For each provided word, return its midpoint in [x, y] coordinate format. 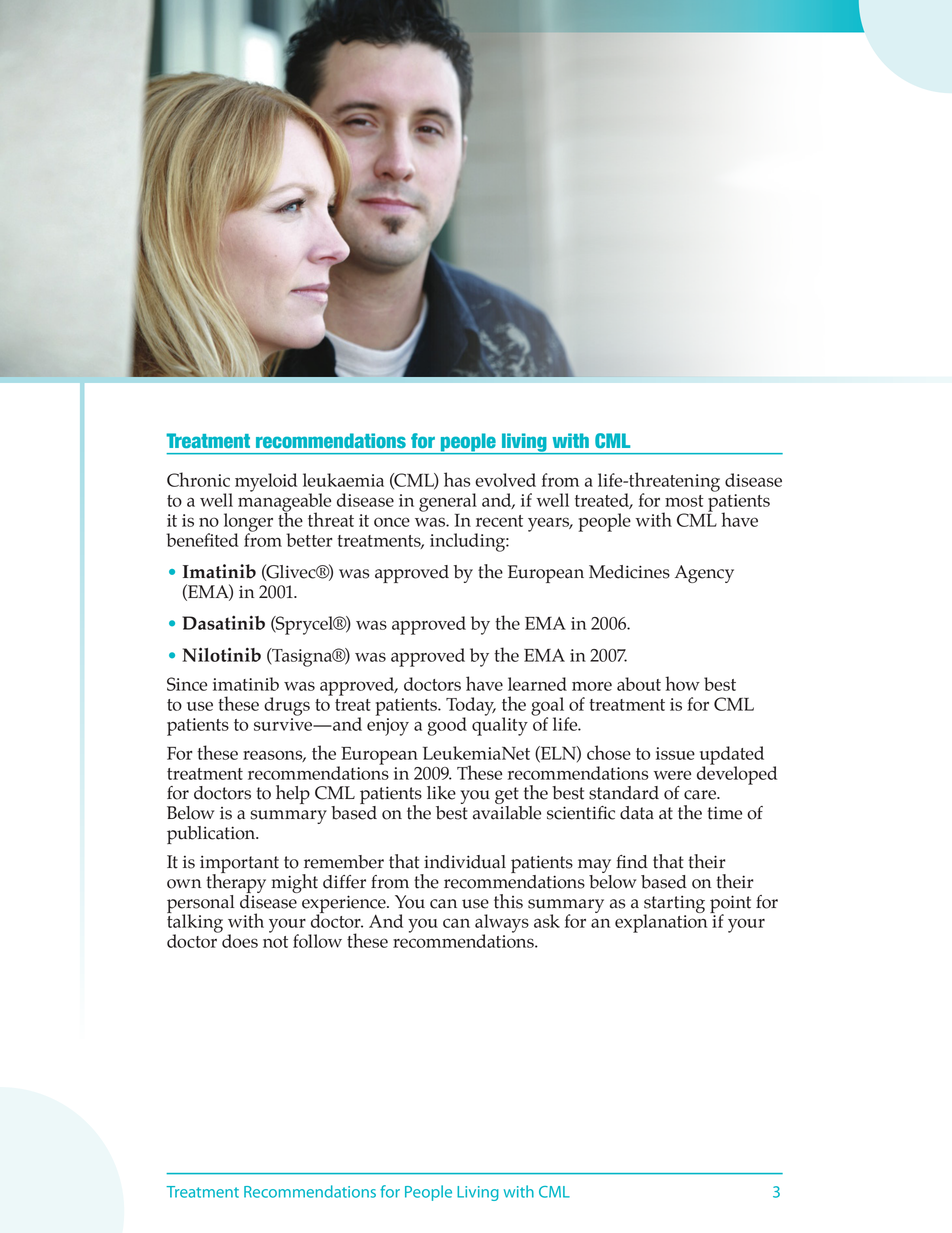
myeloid [266, 482]
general [448, 503]
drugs [287, 706]
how [682, 683]
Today [471, 707]
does [240, 941]
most [684, 501]
